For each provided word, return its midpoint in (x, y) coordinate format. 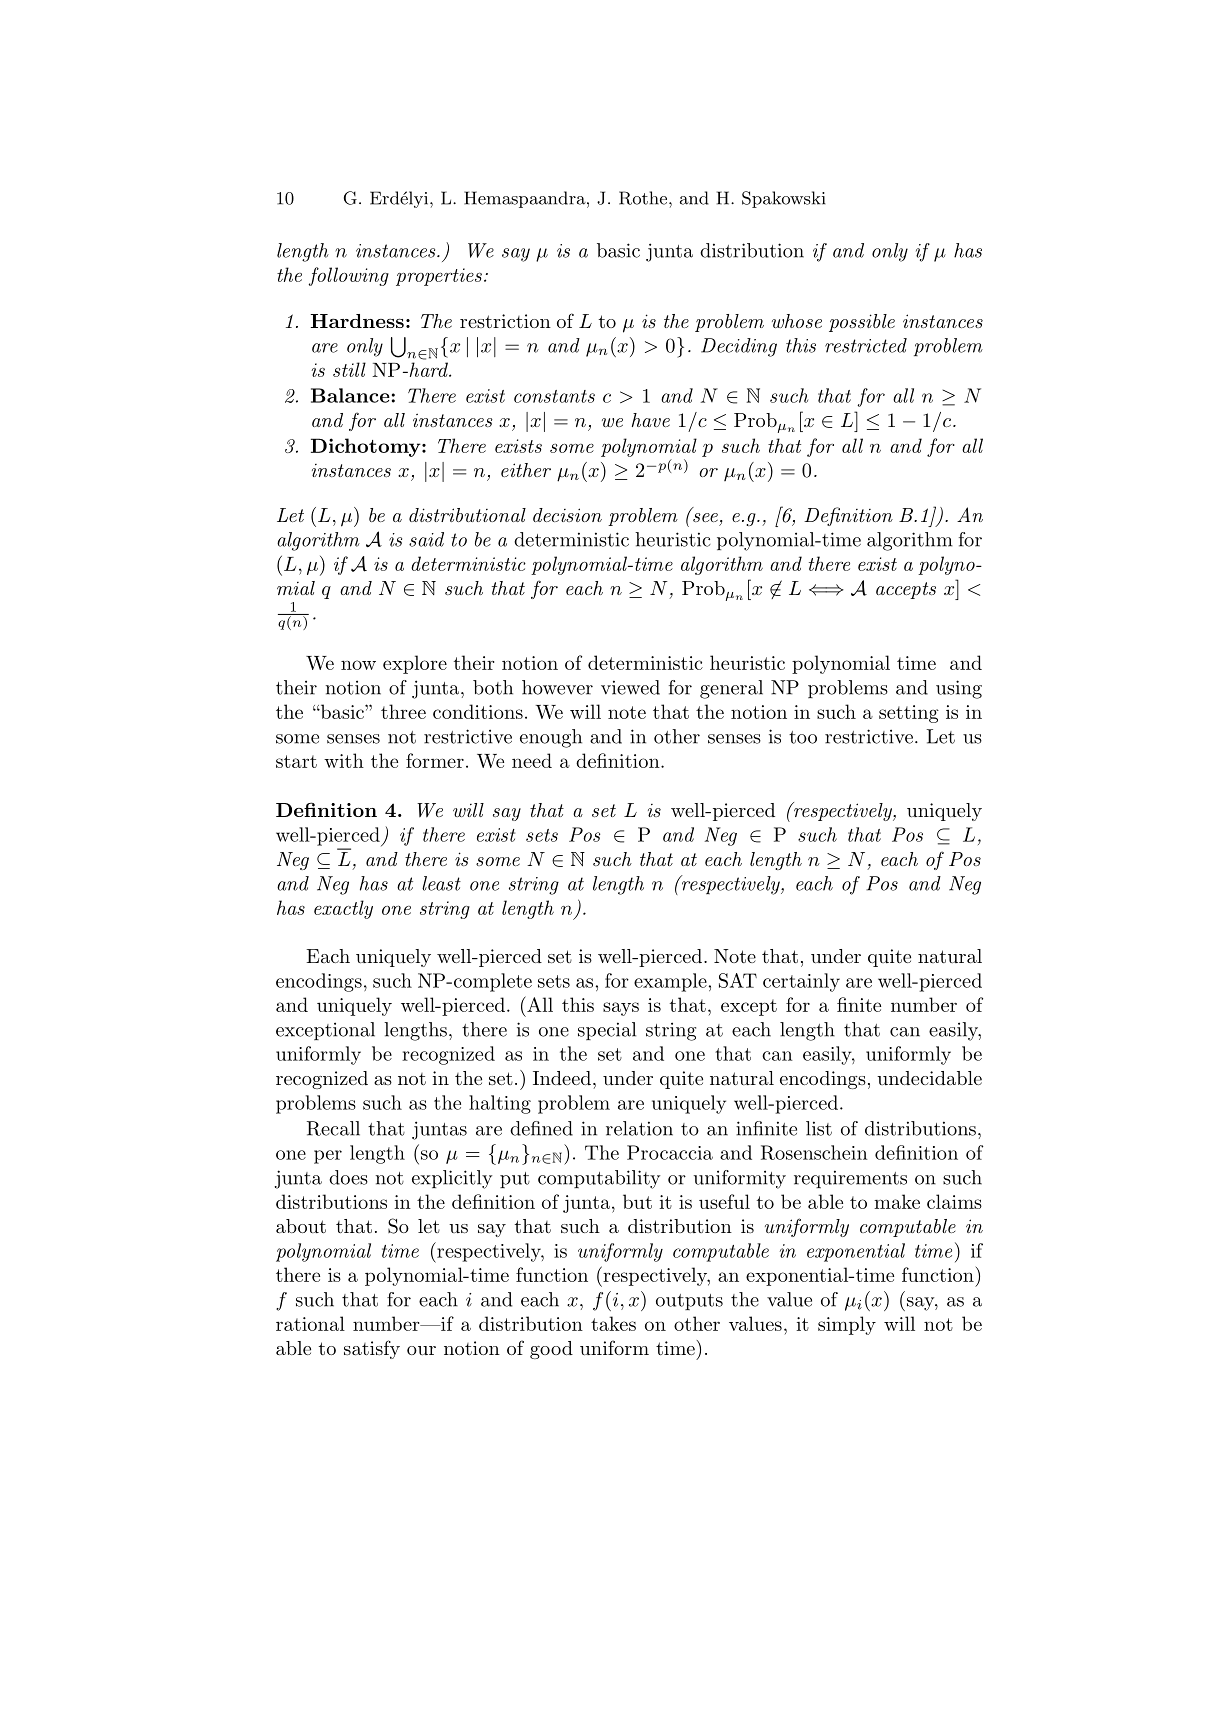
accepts (906, 590)
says (621, 1009)
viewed (630, 687)
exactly (343, 909)
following (349, 276)
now (358, 665)
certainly (801, 982)
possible (862, 323)
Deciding (739, 347)
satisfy (372, 1349)
